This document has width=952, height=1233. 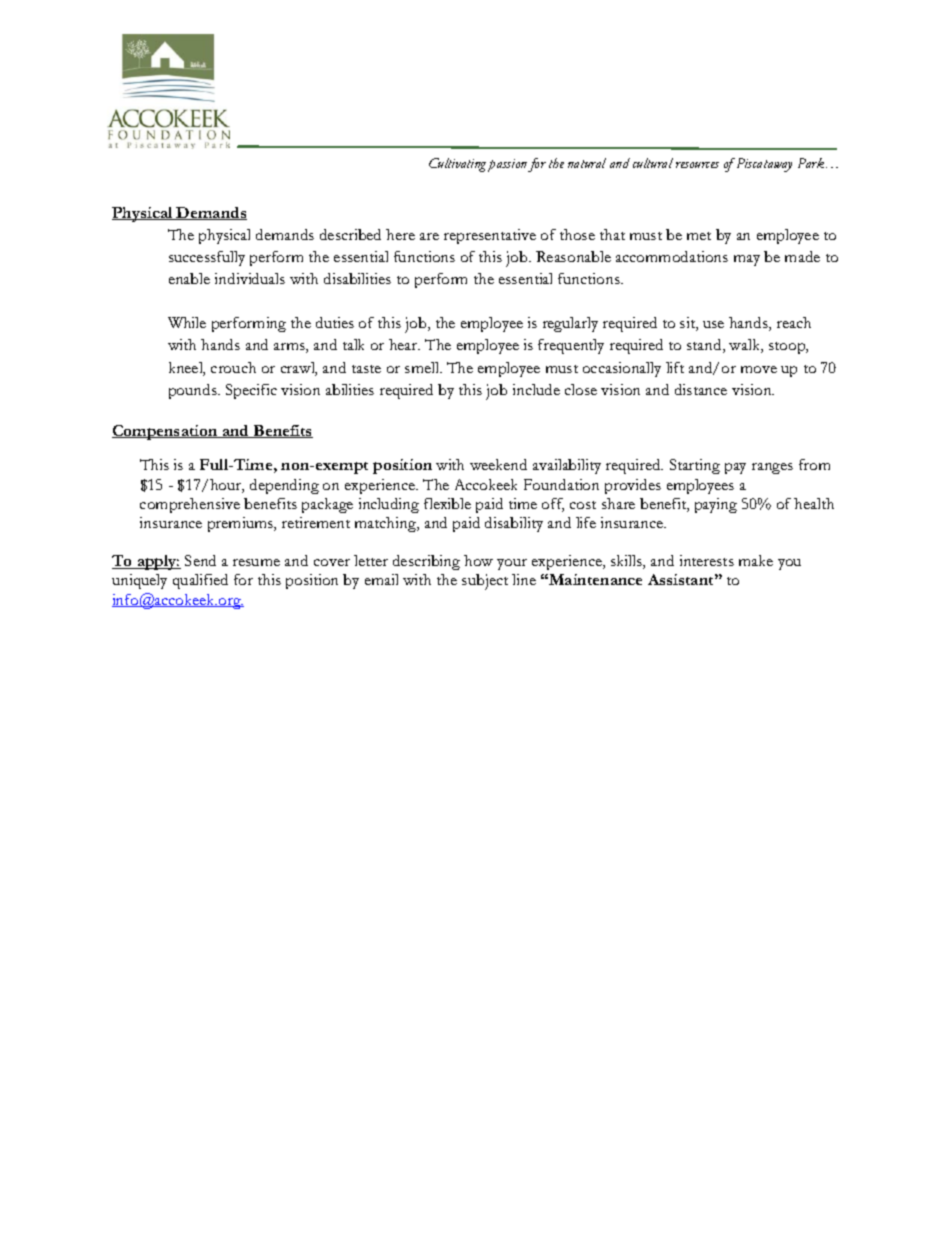 I want to click on described, so click(x=350, y=234).
